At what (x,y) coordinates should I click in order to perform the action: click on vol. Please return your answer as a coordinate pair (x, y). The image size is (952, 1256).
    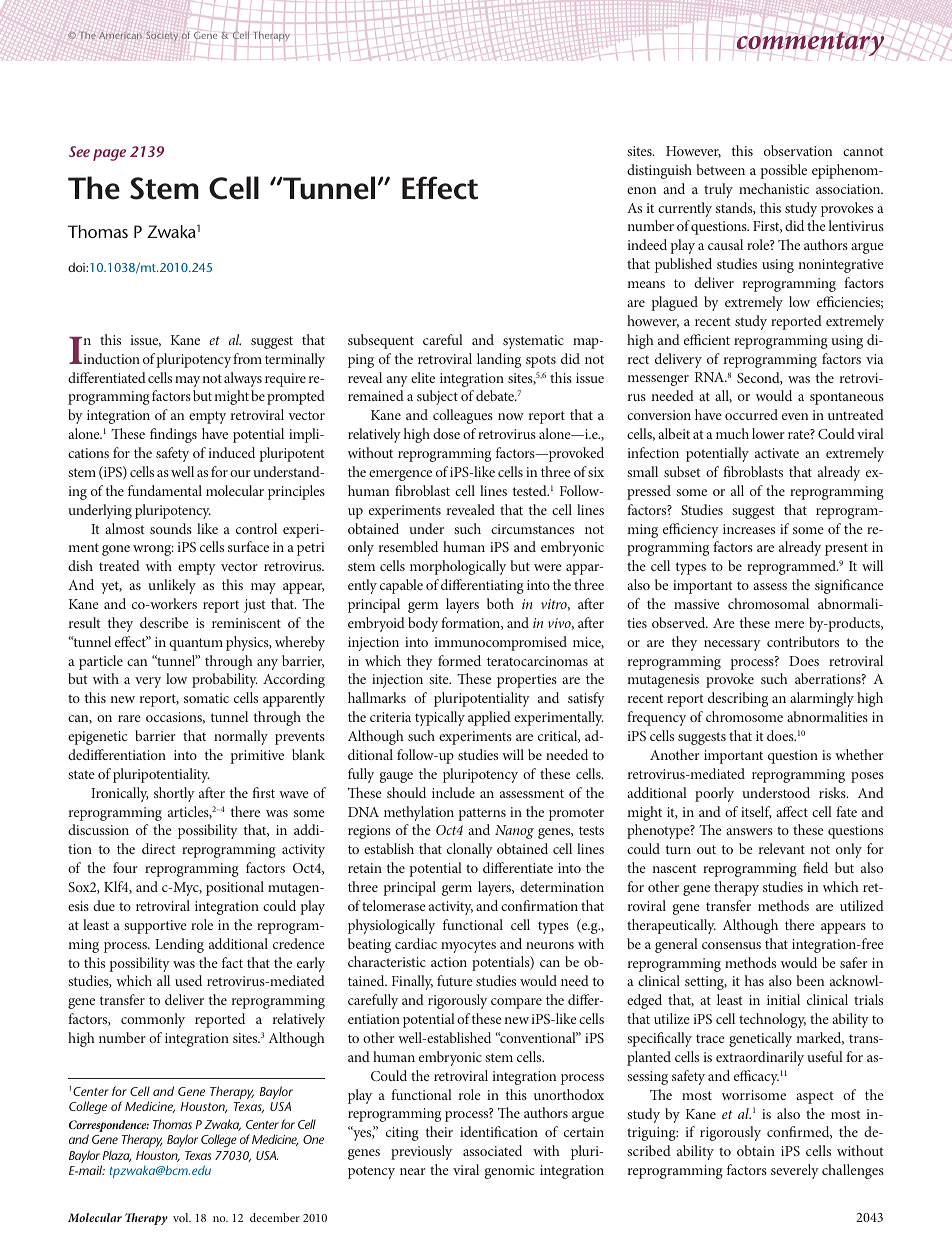
    Looking at the image, I should click on (182, 1217).
